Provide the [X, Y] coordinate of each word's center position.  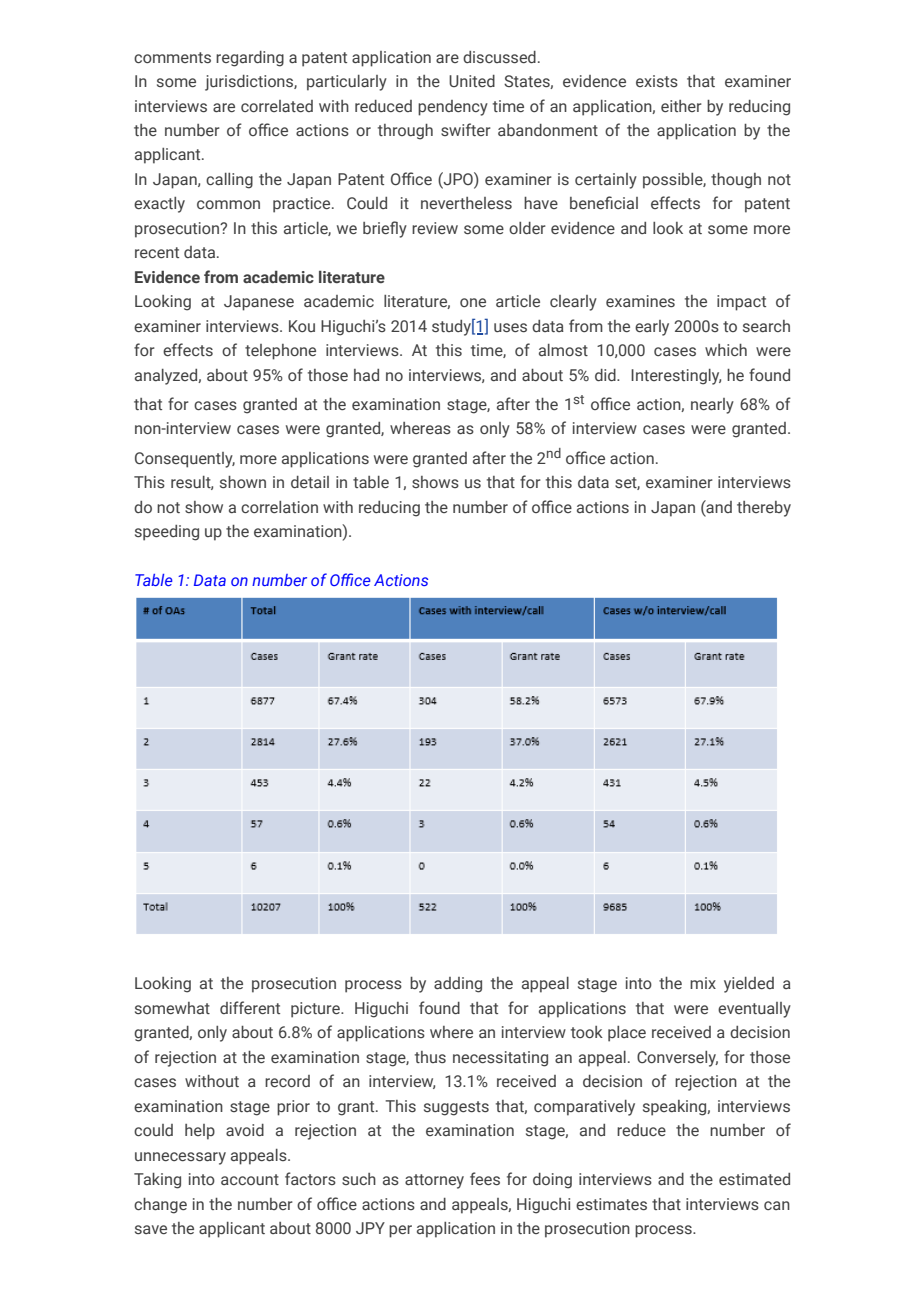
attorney [434, 1181]
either [681, 106]
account [250, 1179]
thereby [764, 509]
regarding [250, 59]
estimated [754, 1179]
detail [310, 482]
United [472, 81]
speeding [167, 533]
